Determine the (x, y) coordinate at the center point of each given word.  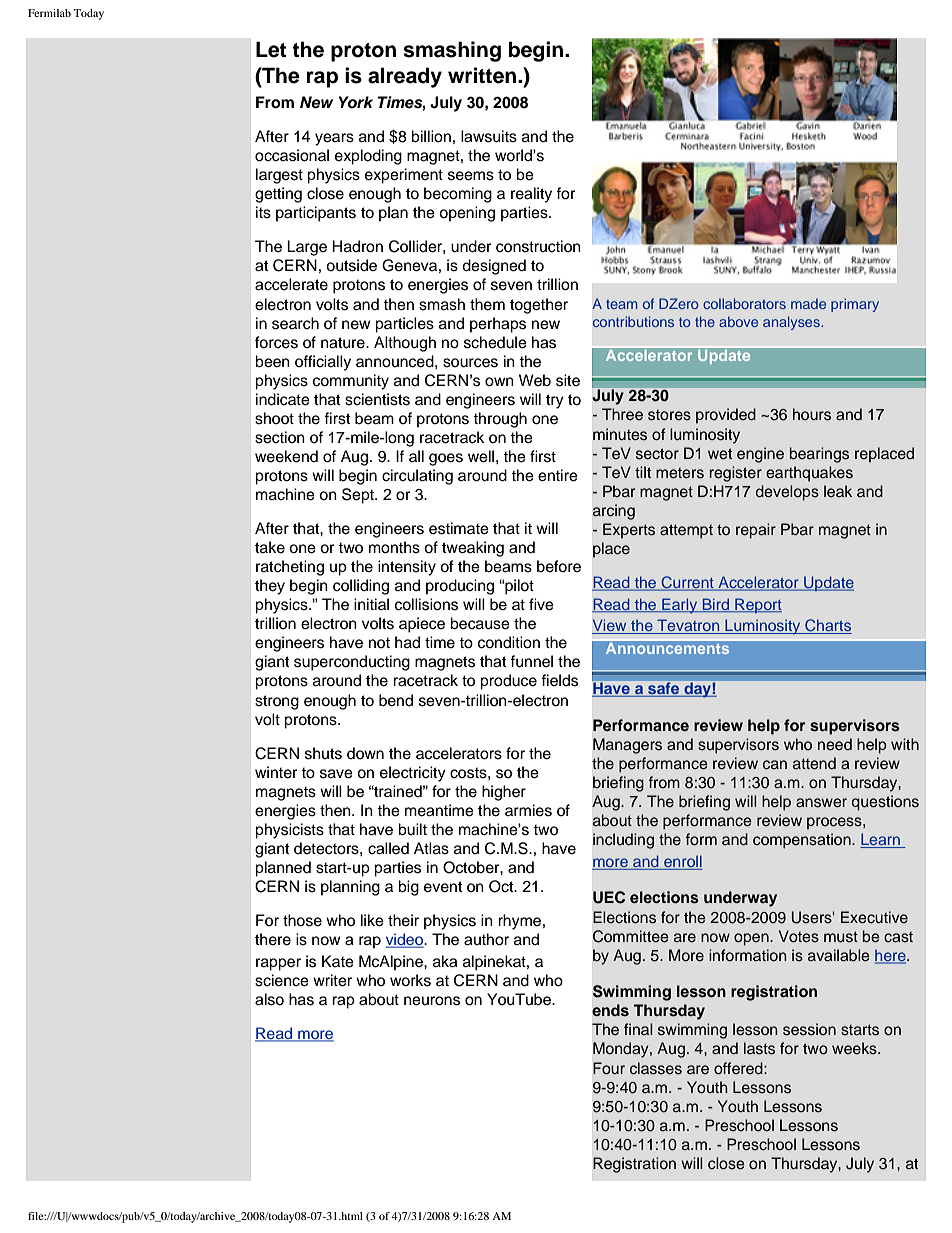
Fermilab (49, 13)
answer (821, 803)
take (270, 547)
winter (276, 772)
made (808, 303)
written (482, 75)
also (269, 999)
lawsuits (489, 136)
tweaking (473, 549)
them (487, 304)
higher (504, 793)
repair (756, 531)
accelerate (291, 284)
